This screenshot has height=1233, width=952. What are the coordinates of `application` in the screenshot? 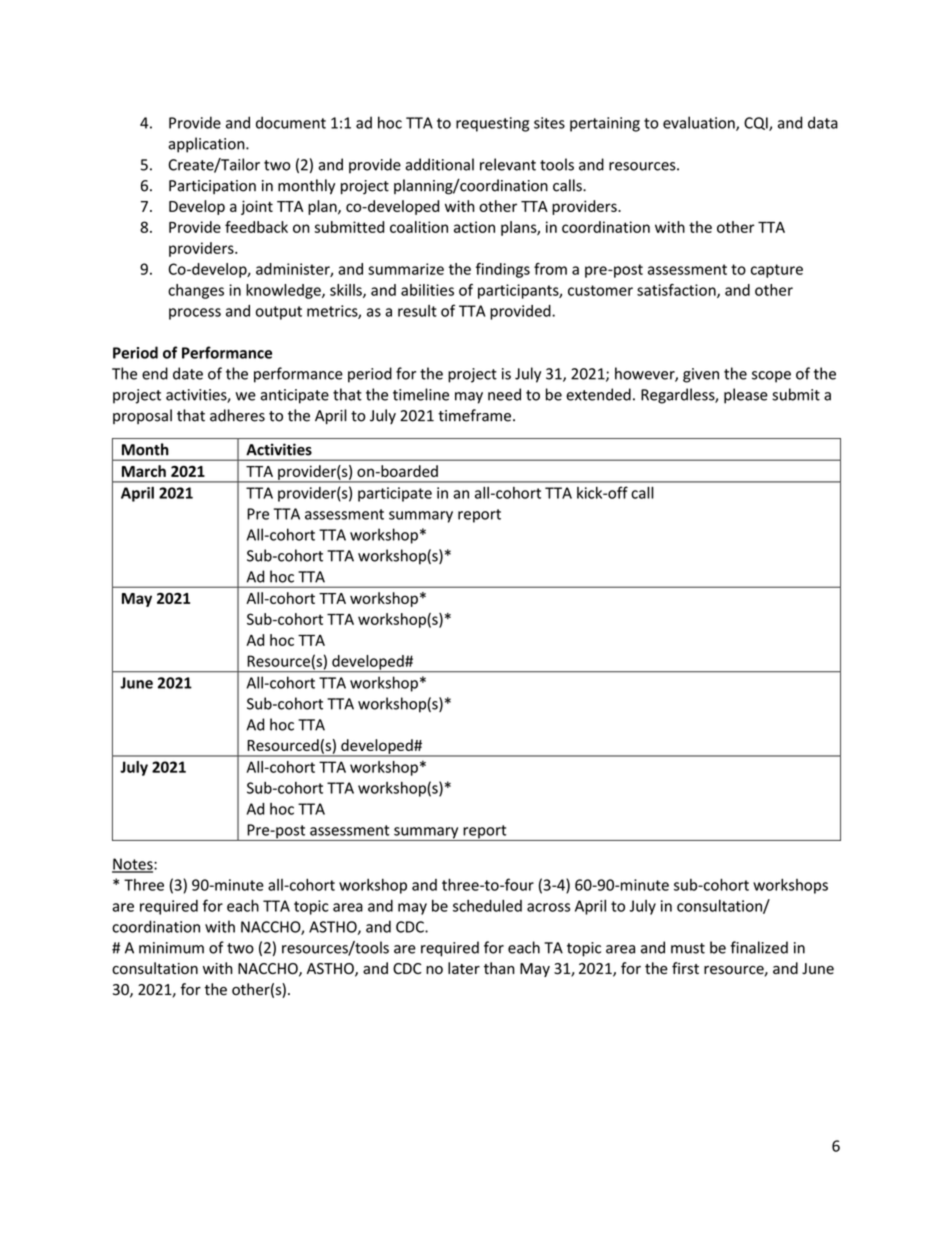 It's located at (207, 145).
